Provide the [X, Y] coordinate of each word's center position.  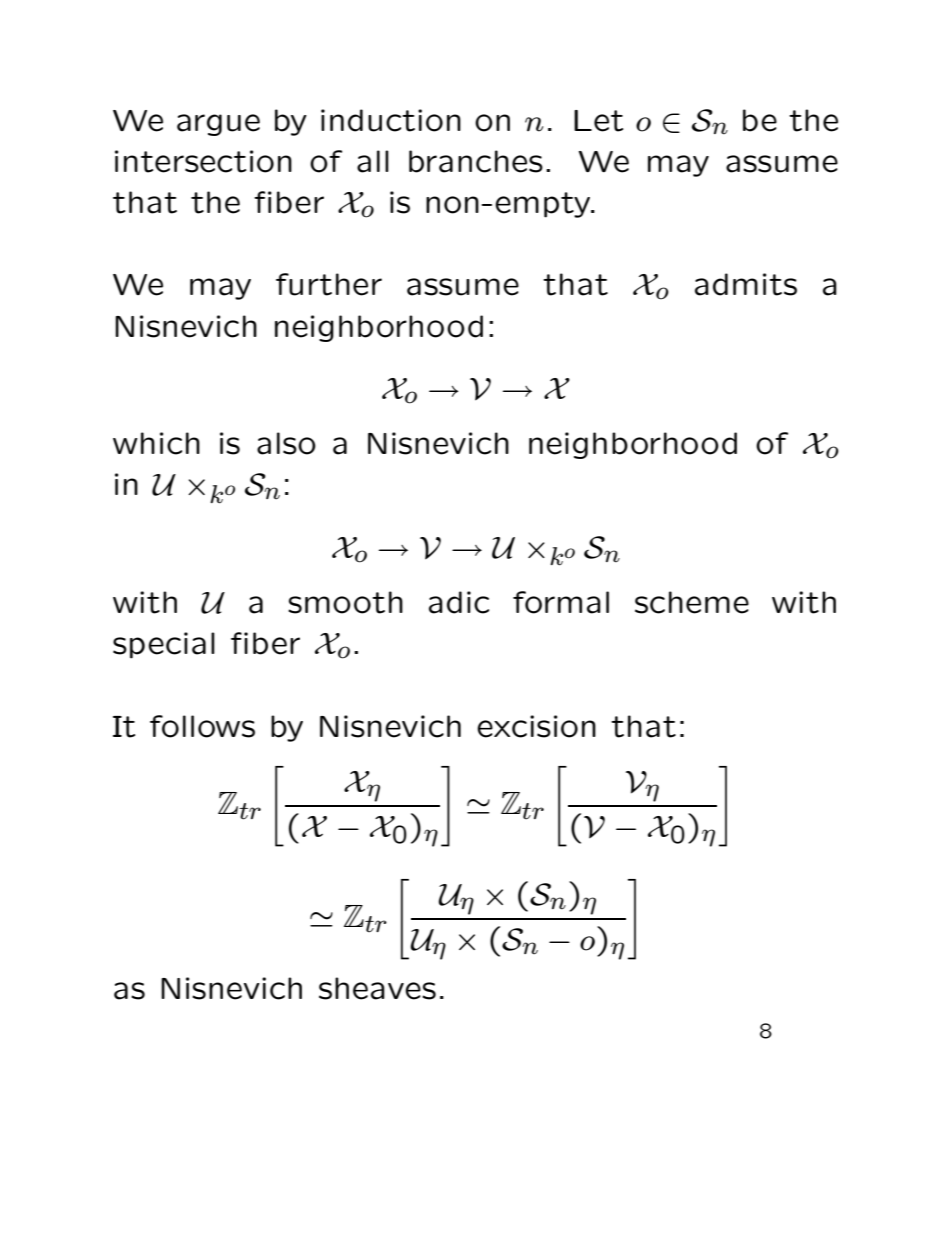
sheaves [377, 988]
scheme [692, 602]
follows [202, 726]
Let [598, 121]
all [373, 161]
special [164, 645]
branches [476, 161]
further [329, 284]
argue [218, 125]
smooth [345, 602]
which [156, 443]
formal [561, 602]
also [286, 443]
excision [536, 726]
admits [746, 284]
